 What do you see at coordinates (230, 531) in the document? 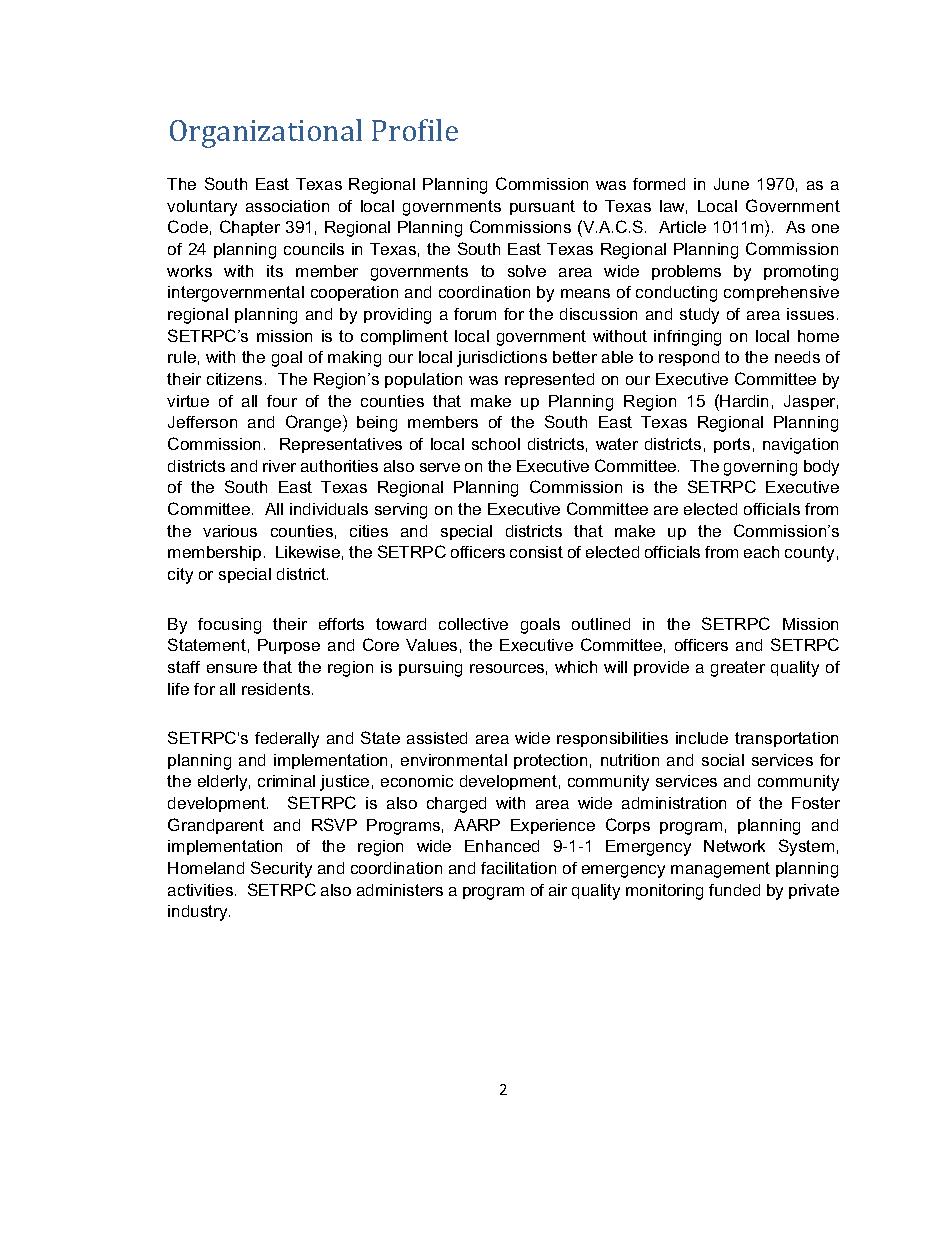
I see `various` at bounding box center [230, 531].
